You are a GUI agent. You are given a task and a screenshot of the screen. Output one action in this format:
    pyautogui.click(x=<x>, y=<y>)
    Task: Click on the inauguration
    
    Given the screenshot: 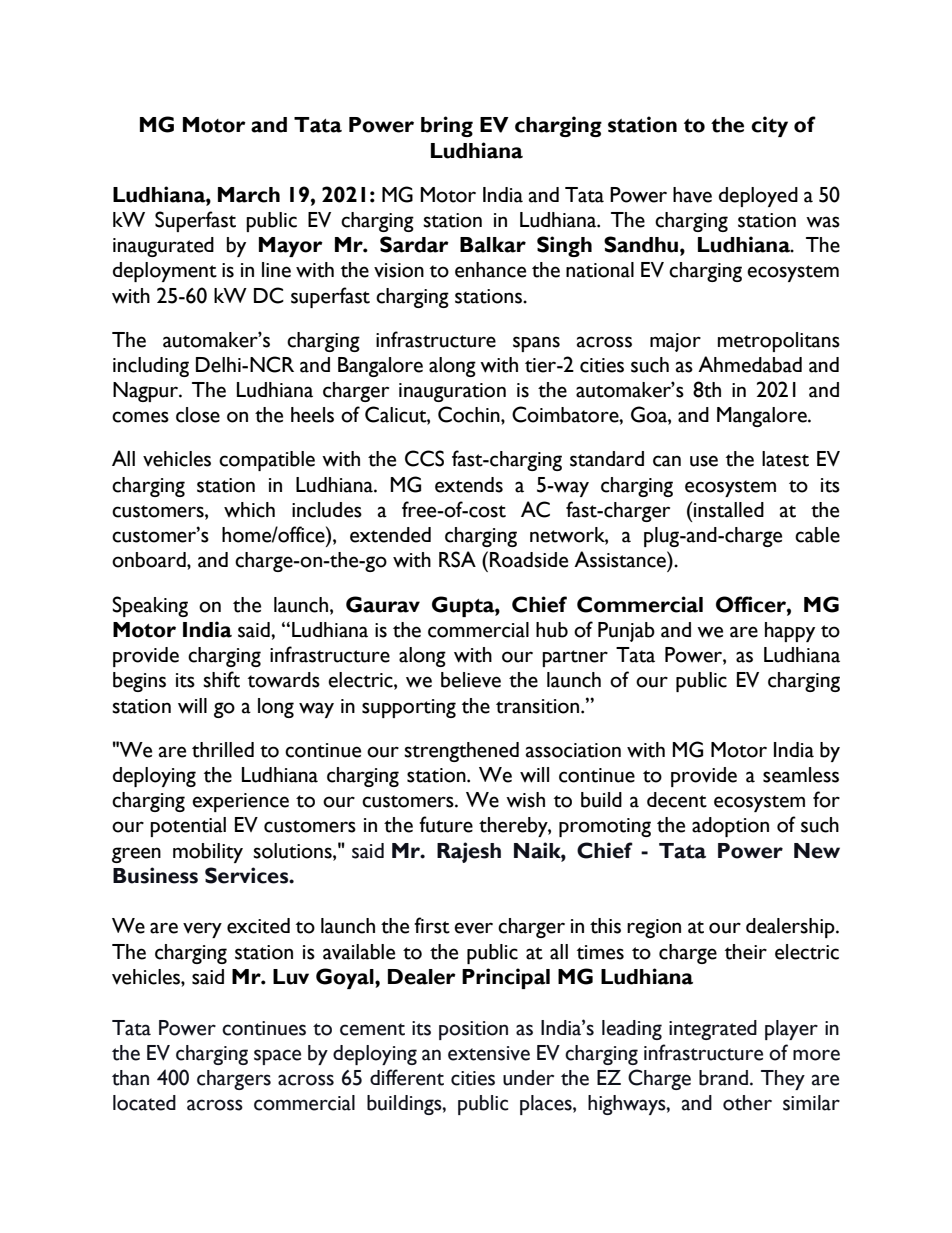 What is the action you would take?
    pyautogui.click(x=452, y=392)
